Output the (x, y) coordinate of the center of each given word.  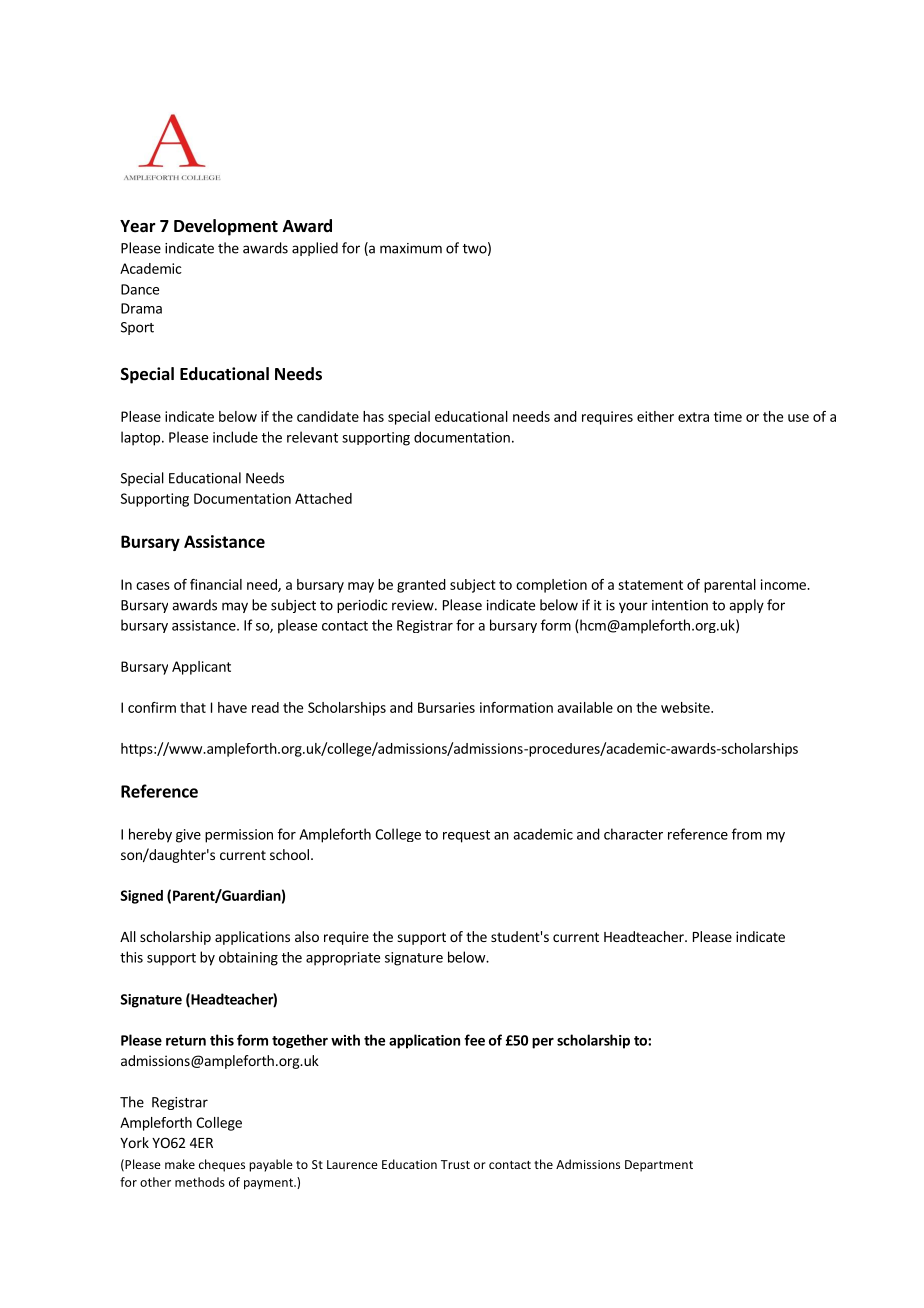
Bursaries (446, 707)
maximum (411, 248)
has (373, 416)
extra (693, 417)
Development (226, 227)
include (235, 437)
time (728, 416)
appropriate (343, 959)
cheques (222, 1165)
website (686, 707)
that (193, 707)
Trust (455, 1164)
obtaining (248, 958)
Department (659, 1166)
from (747, 834)
